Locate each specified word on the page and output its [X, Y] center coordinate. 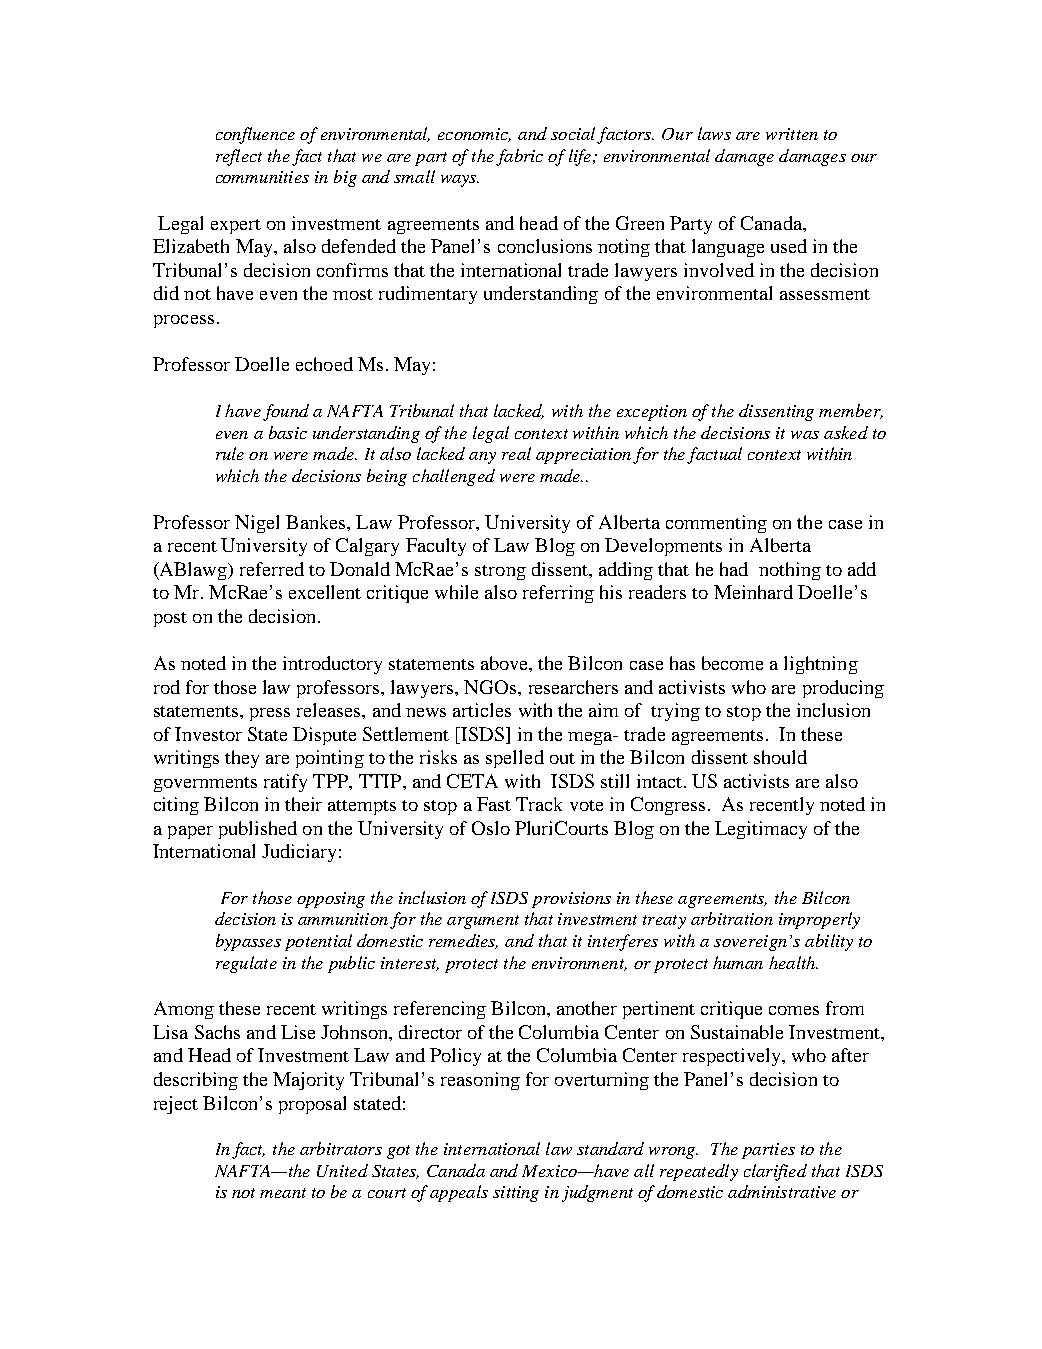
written [792, 134]
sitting [516, 1194]
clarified [775, 1172]
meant [283, 1193]
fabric [519, 157]
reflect [239, 157]
